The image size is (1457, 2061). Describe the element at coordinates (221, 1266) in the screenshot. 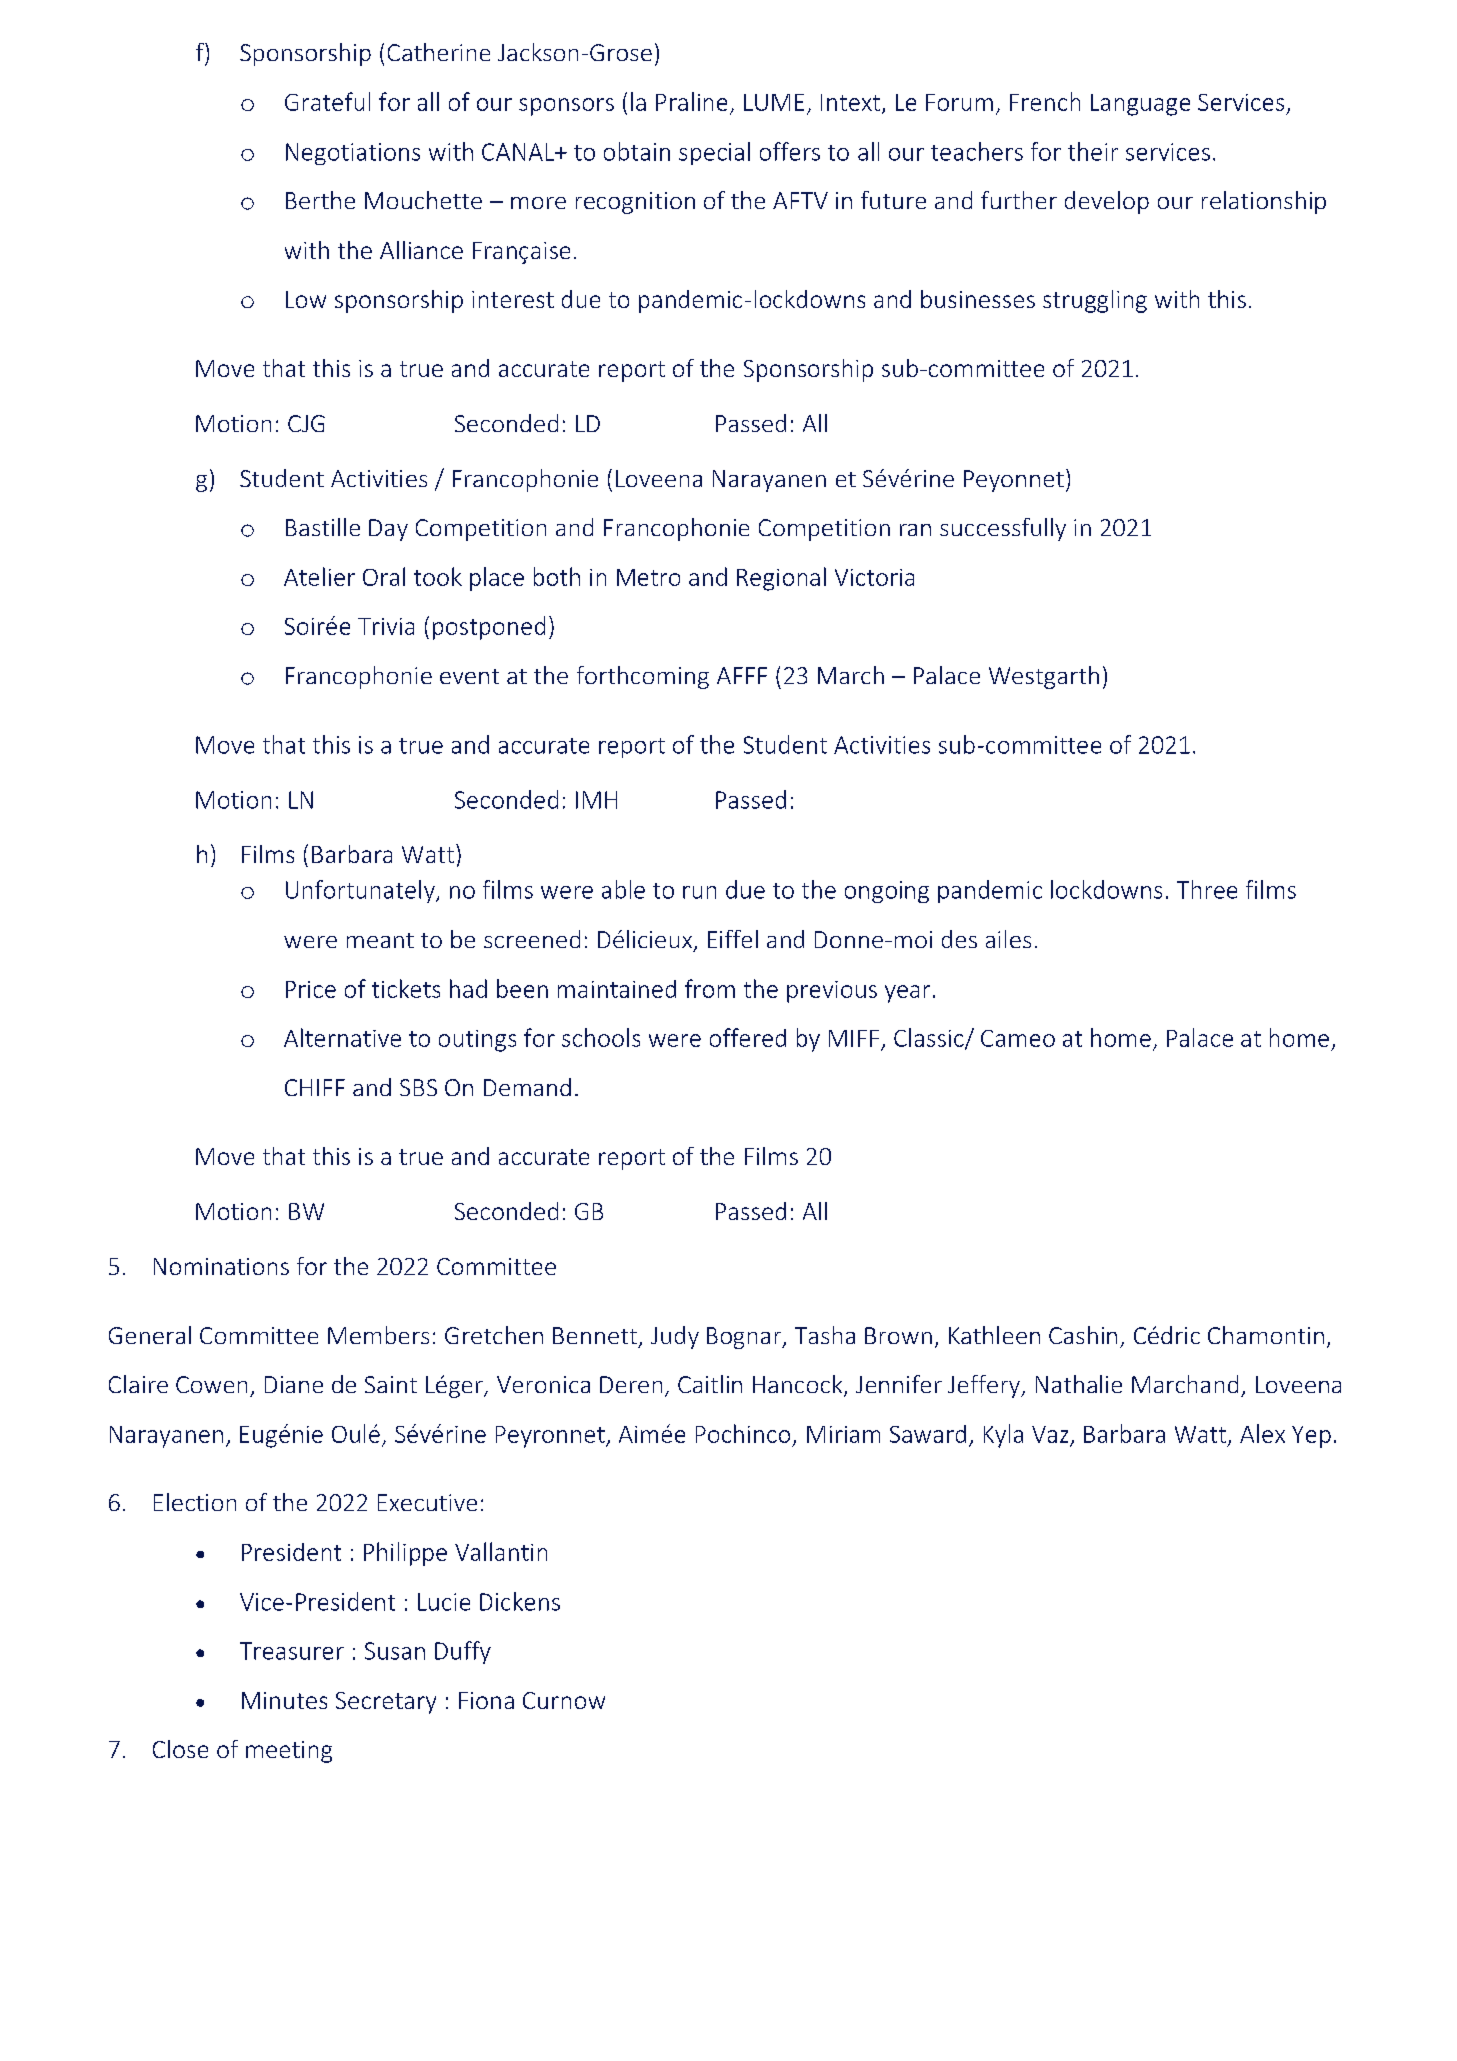

I see `Nominations` at that location.
